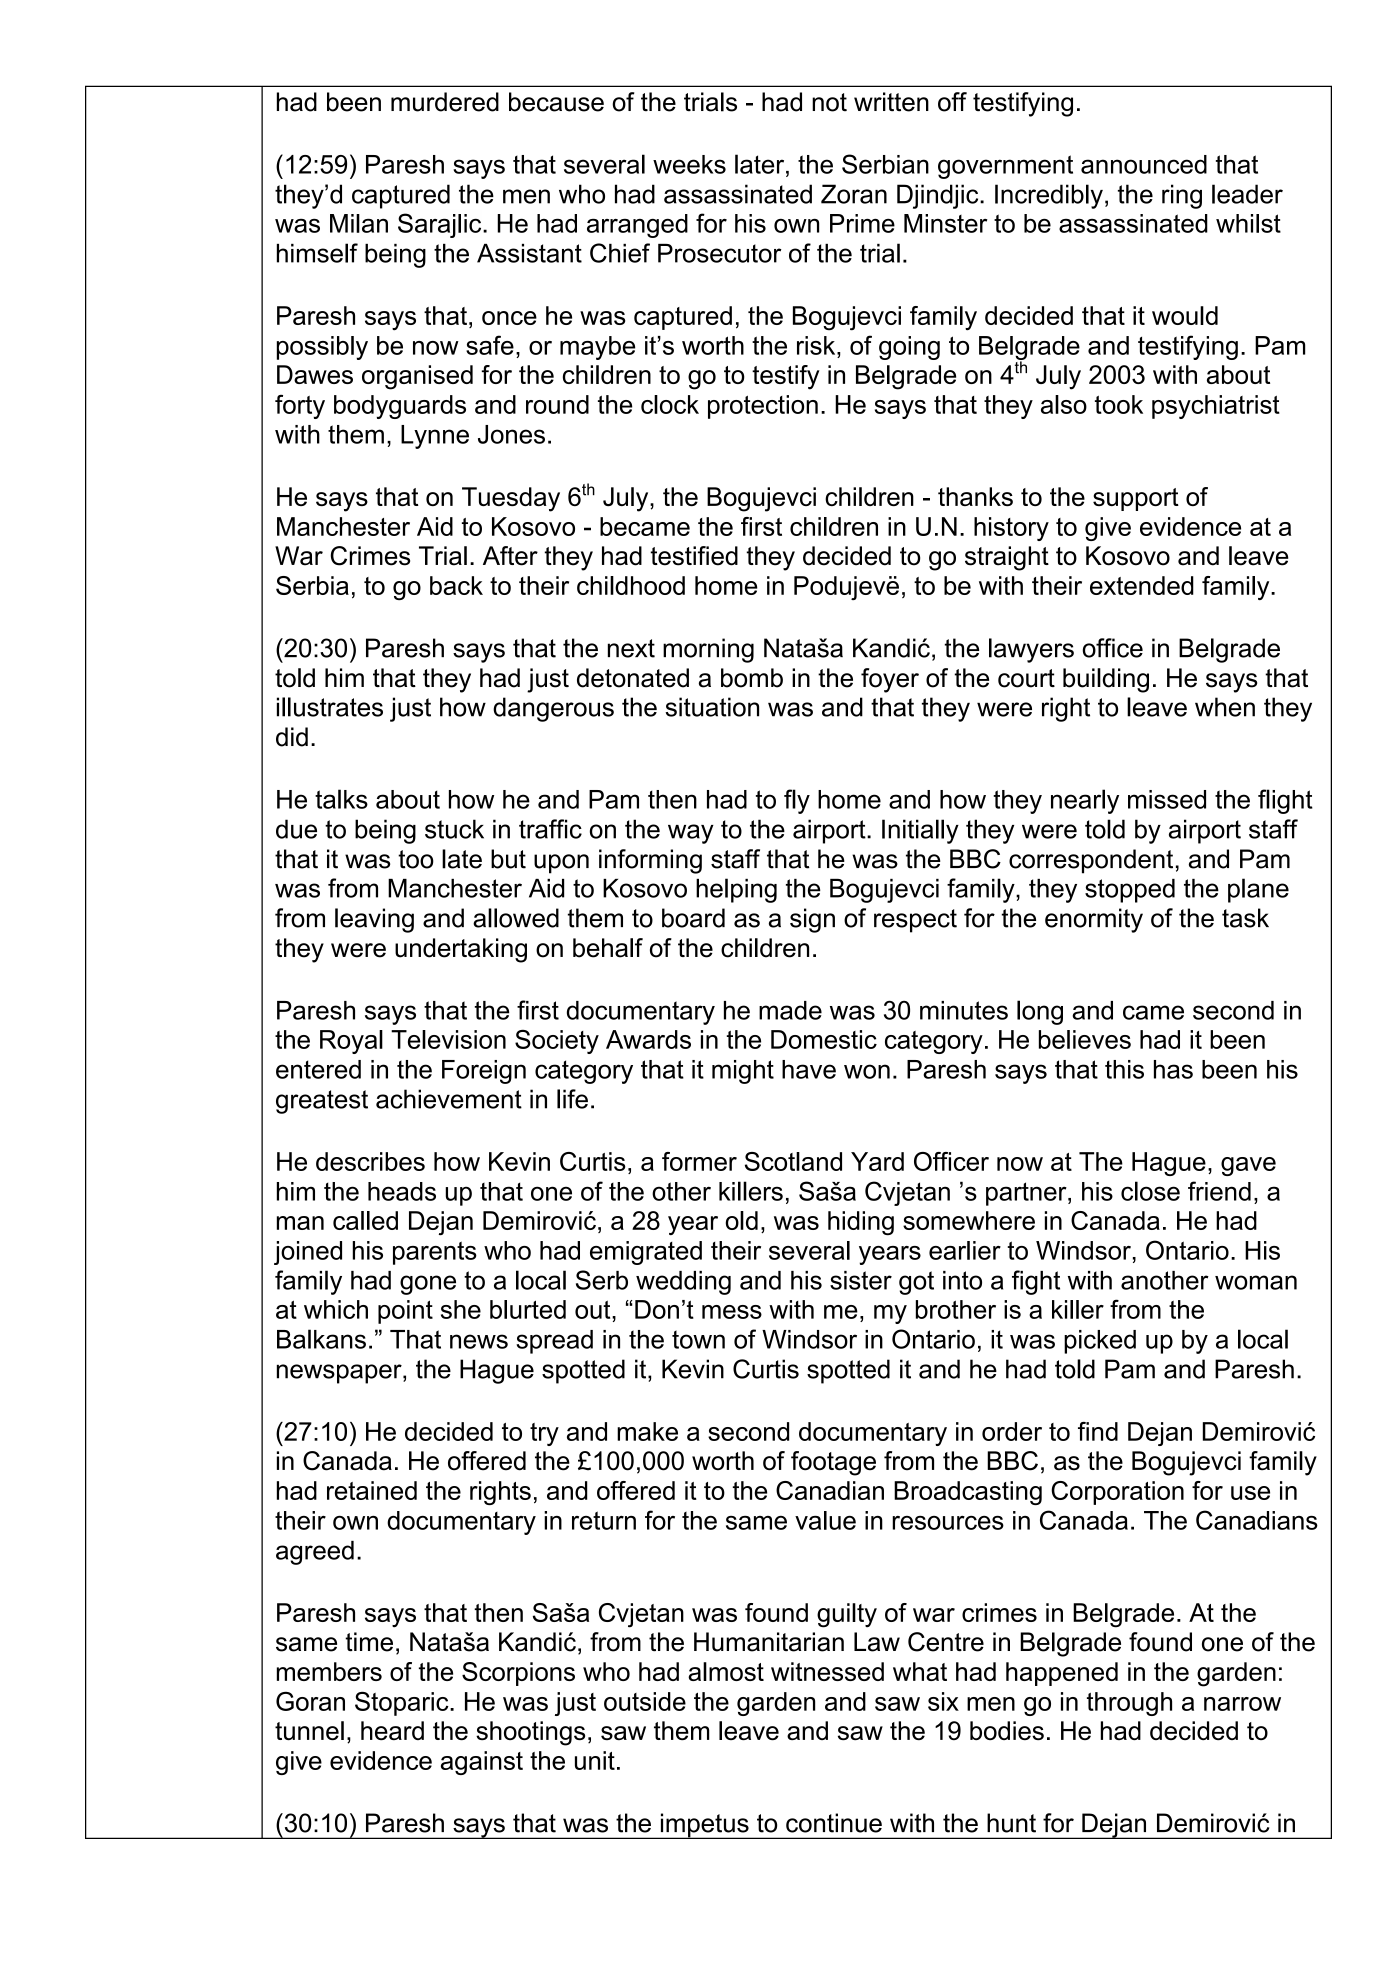 Image resolution: width=1395 pixels, height=1973 pixels. I want to click on continue, so click(834, 1823).
